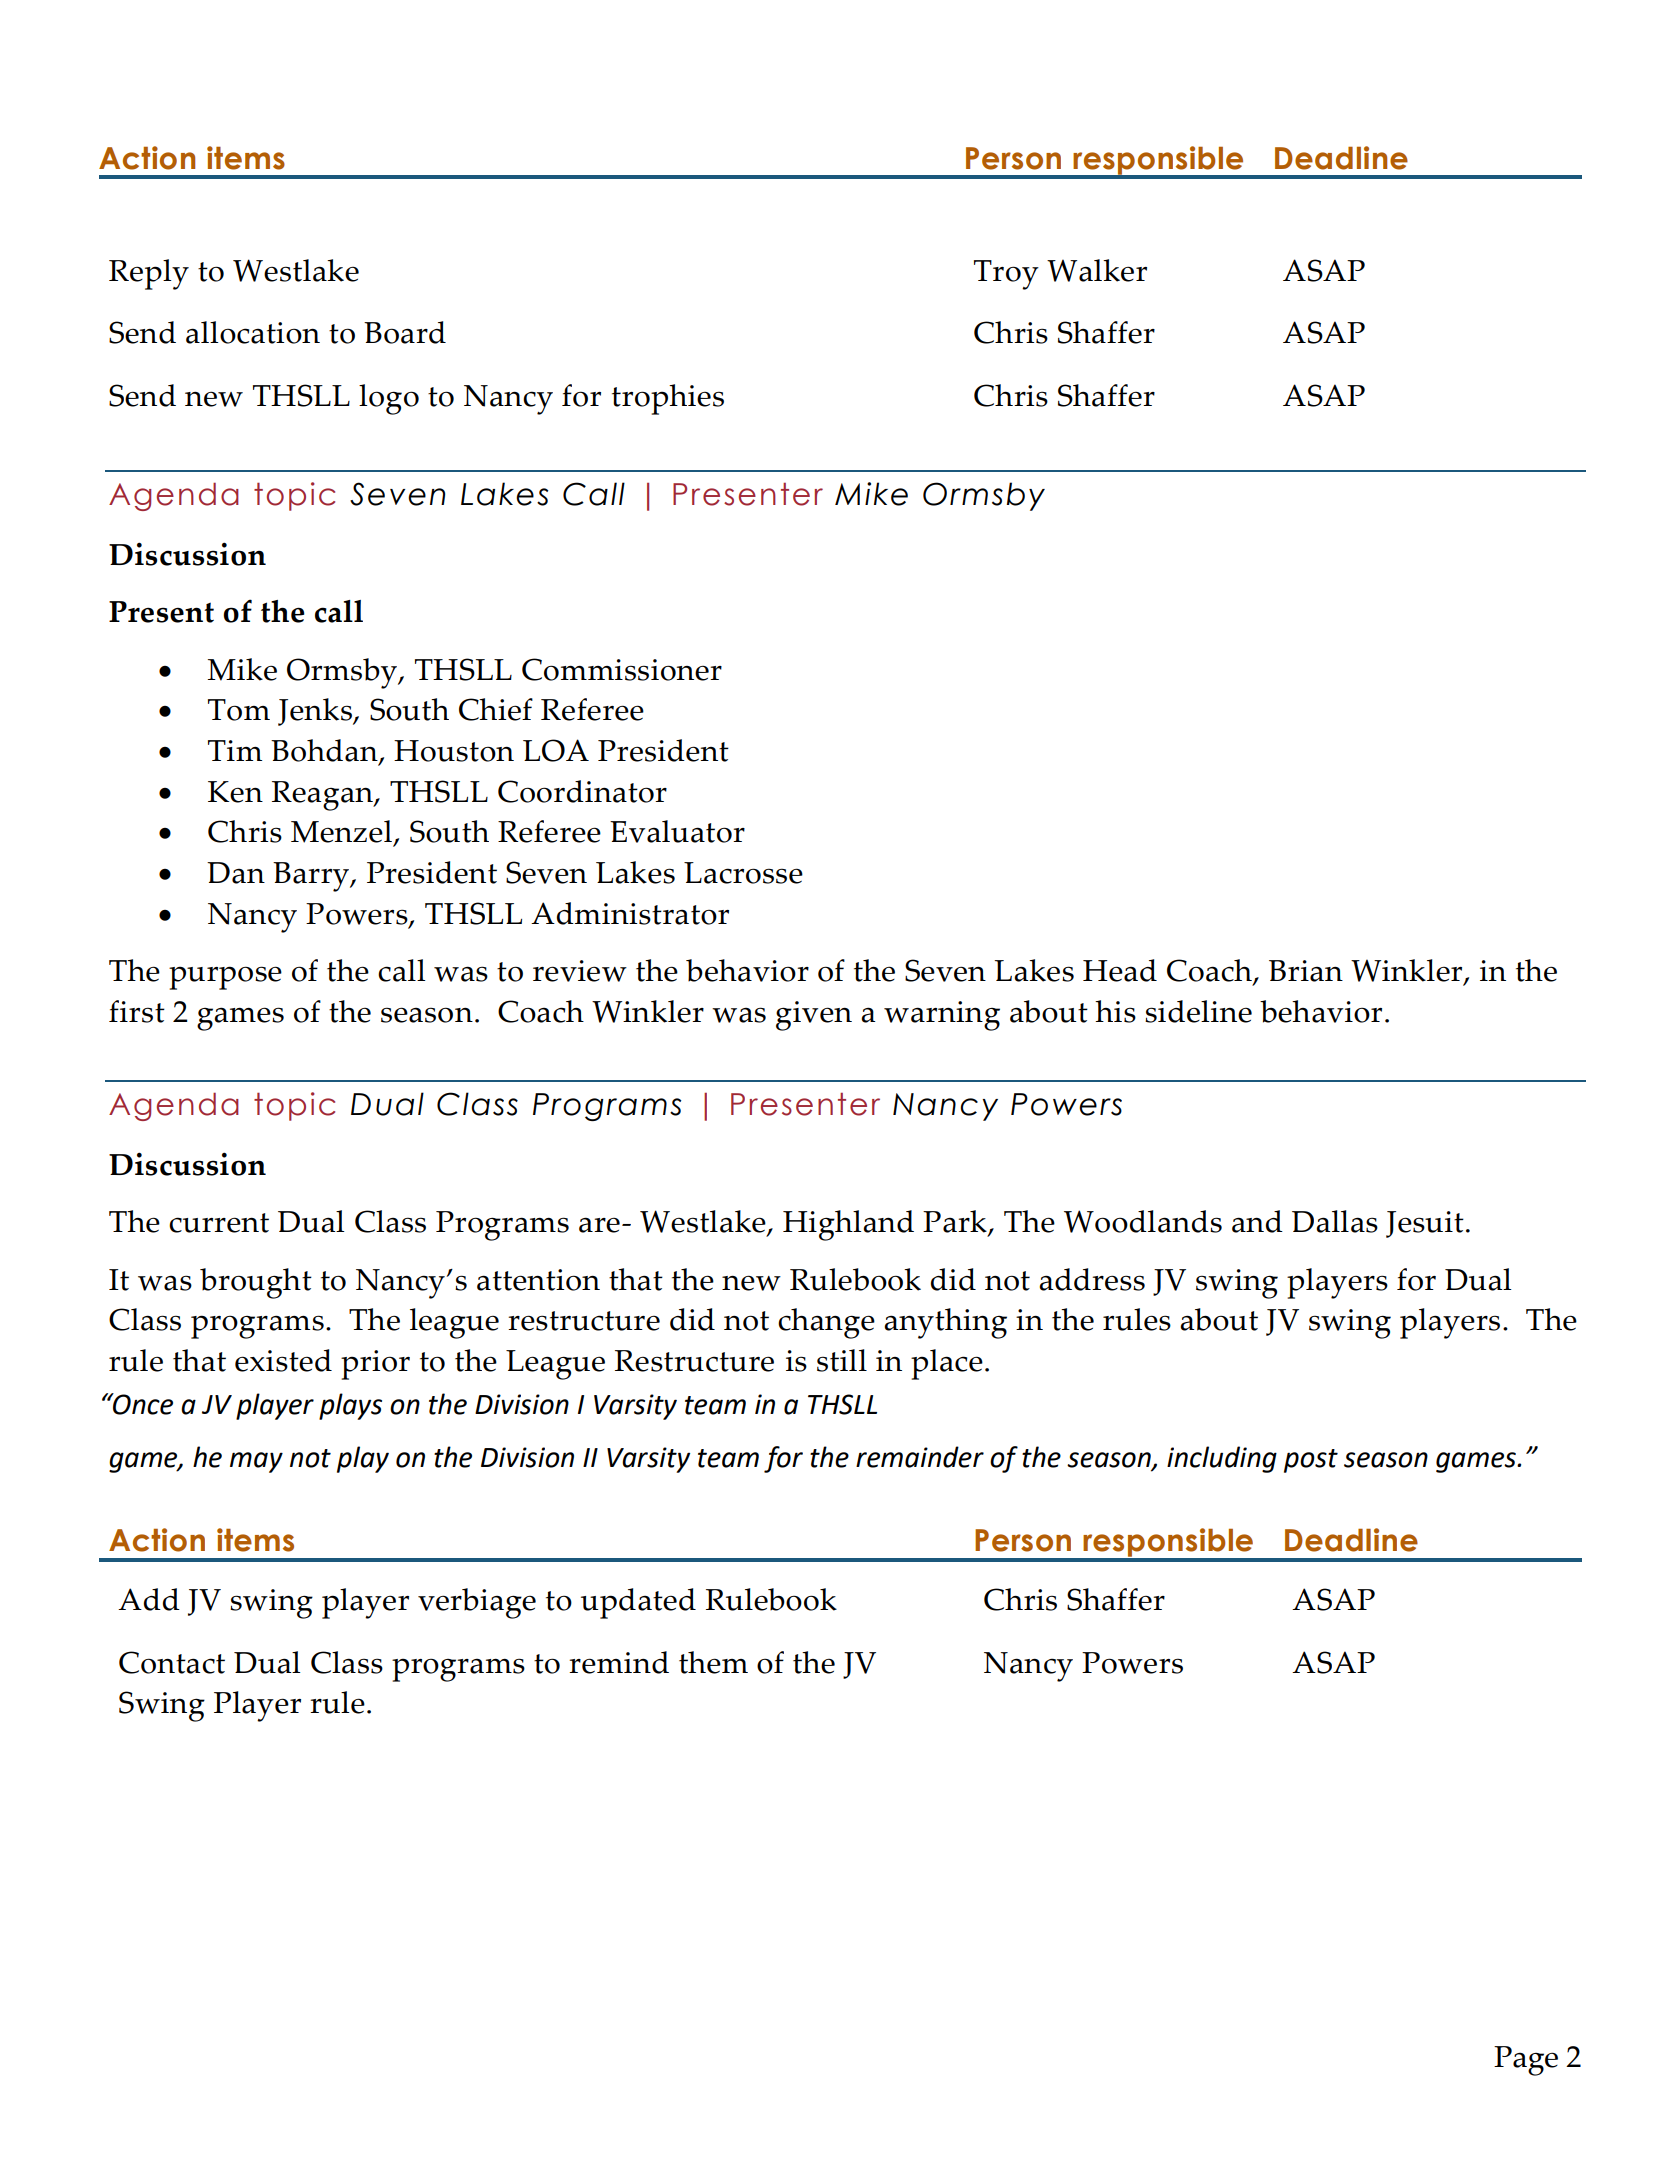 Image resolution: width=1680 pixels, height=2174 pixels. I want to click on current, so click(219, 1223).
